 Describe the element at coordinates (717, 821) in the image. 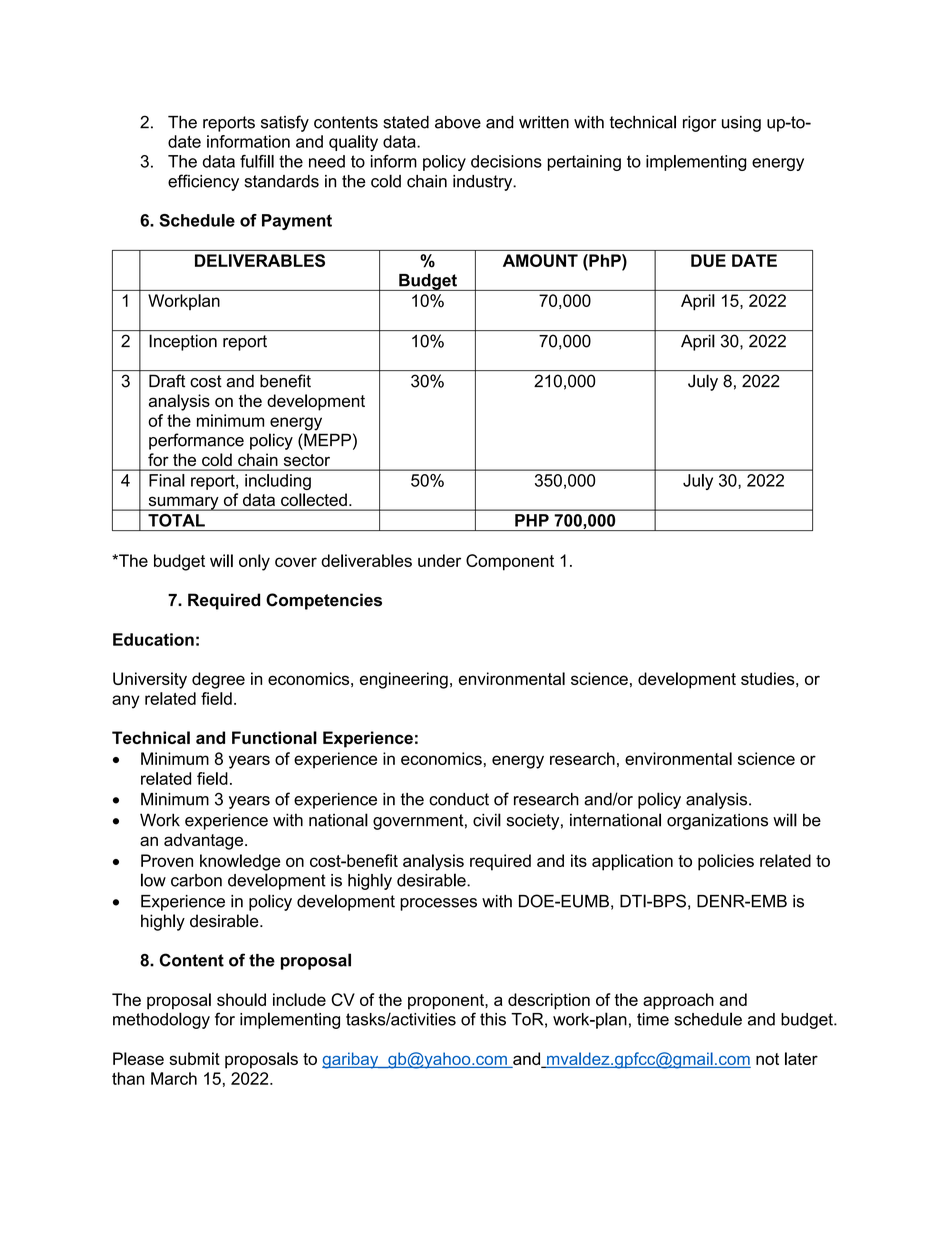

I see `organizations` at that location.
